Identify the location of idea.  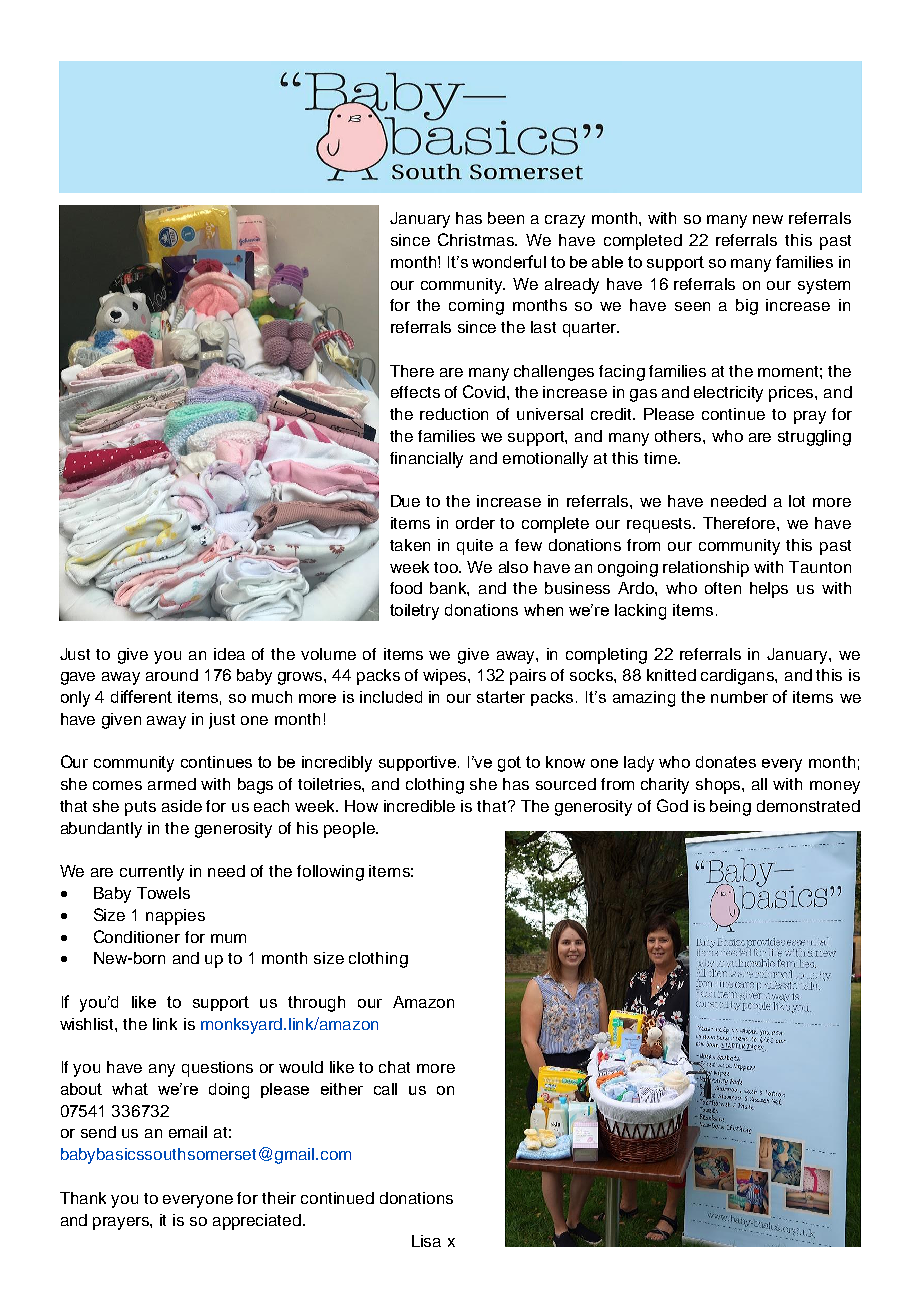
(229, 654).
